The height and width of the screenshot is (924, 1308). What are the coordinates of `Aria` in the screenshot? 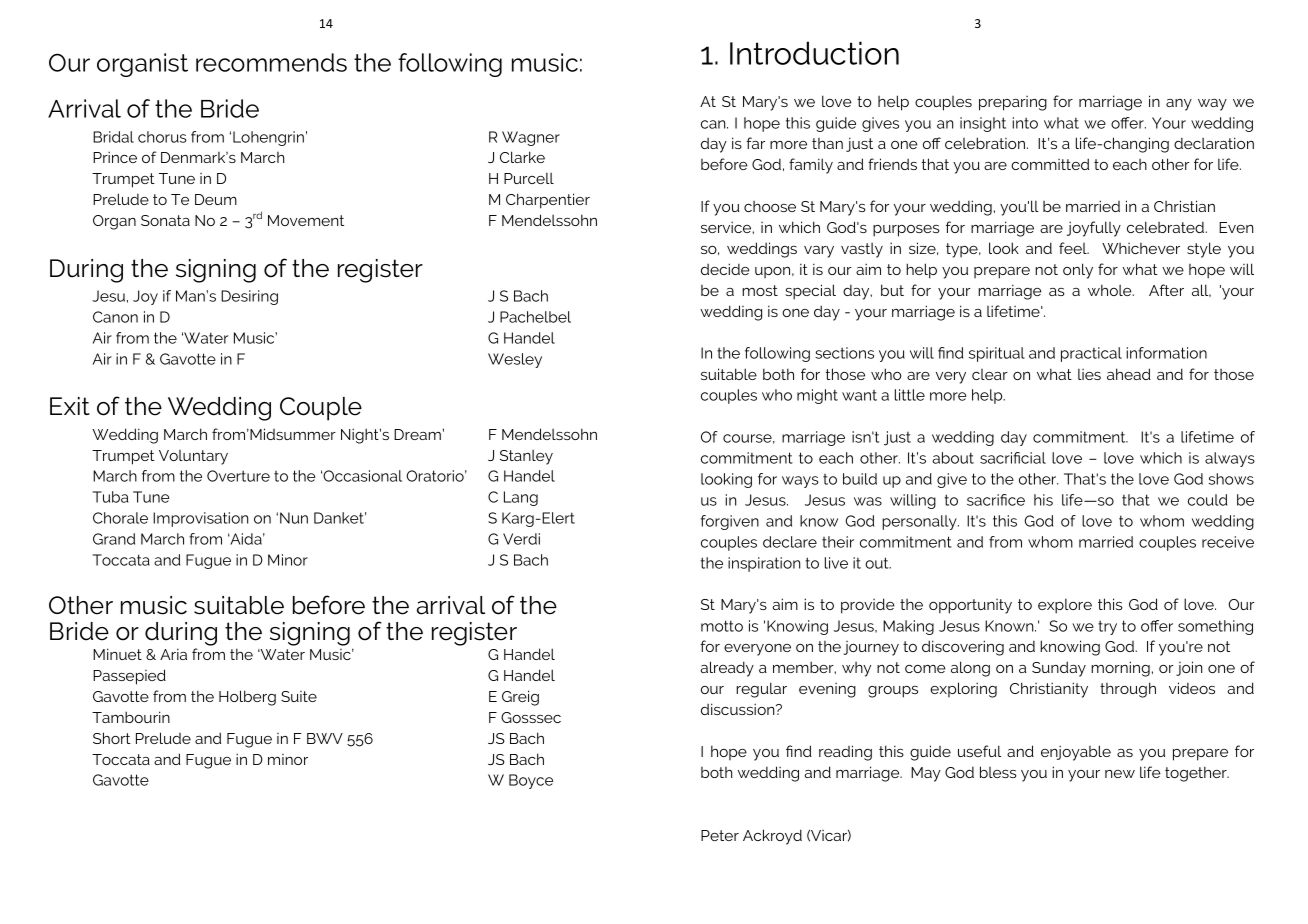 It's located at (173, 654).
